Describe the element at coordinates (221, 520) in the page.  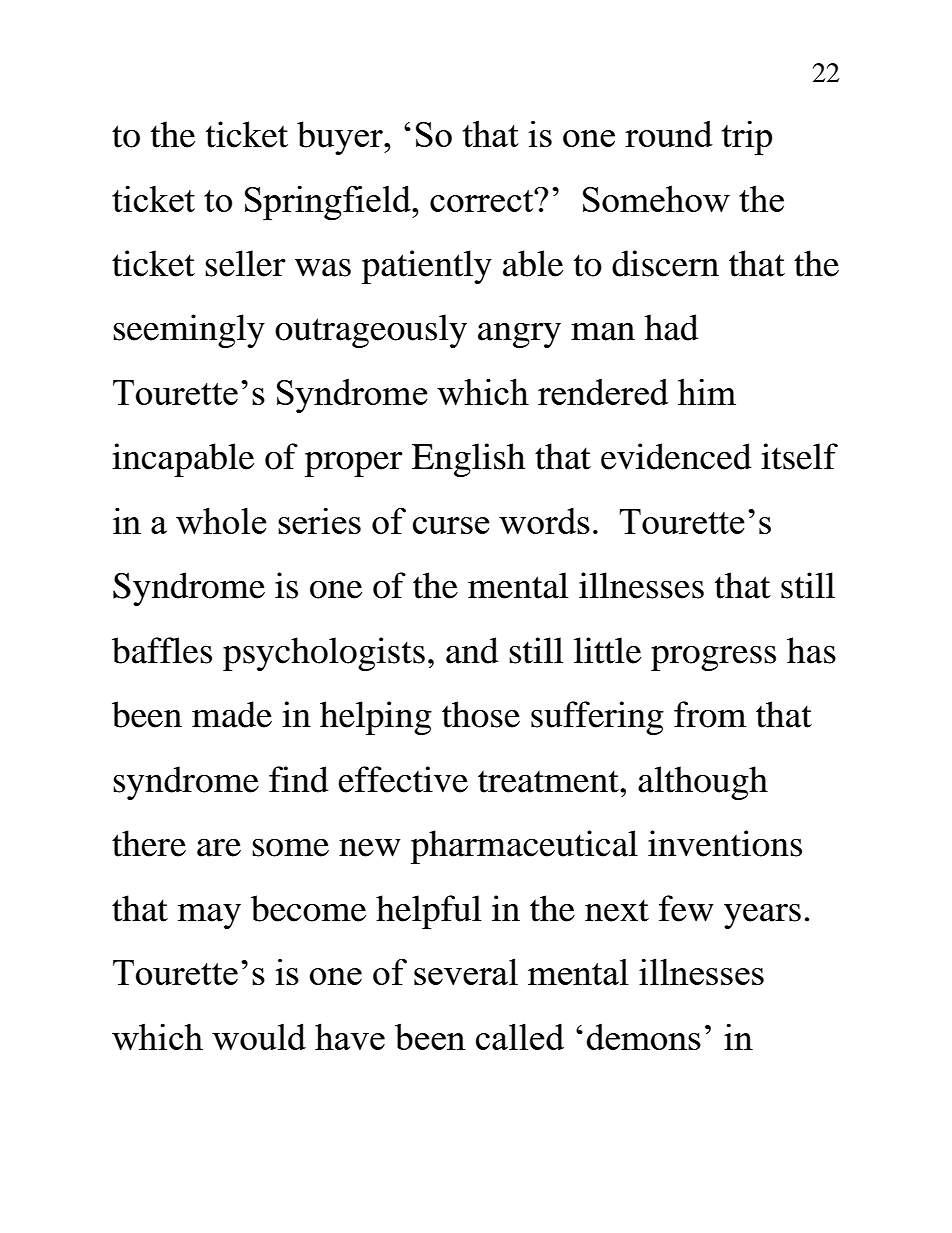
I see `whole` at that location.
